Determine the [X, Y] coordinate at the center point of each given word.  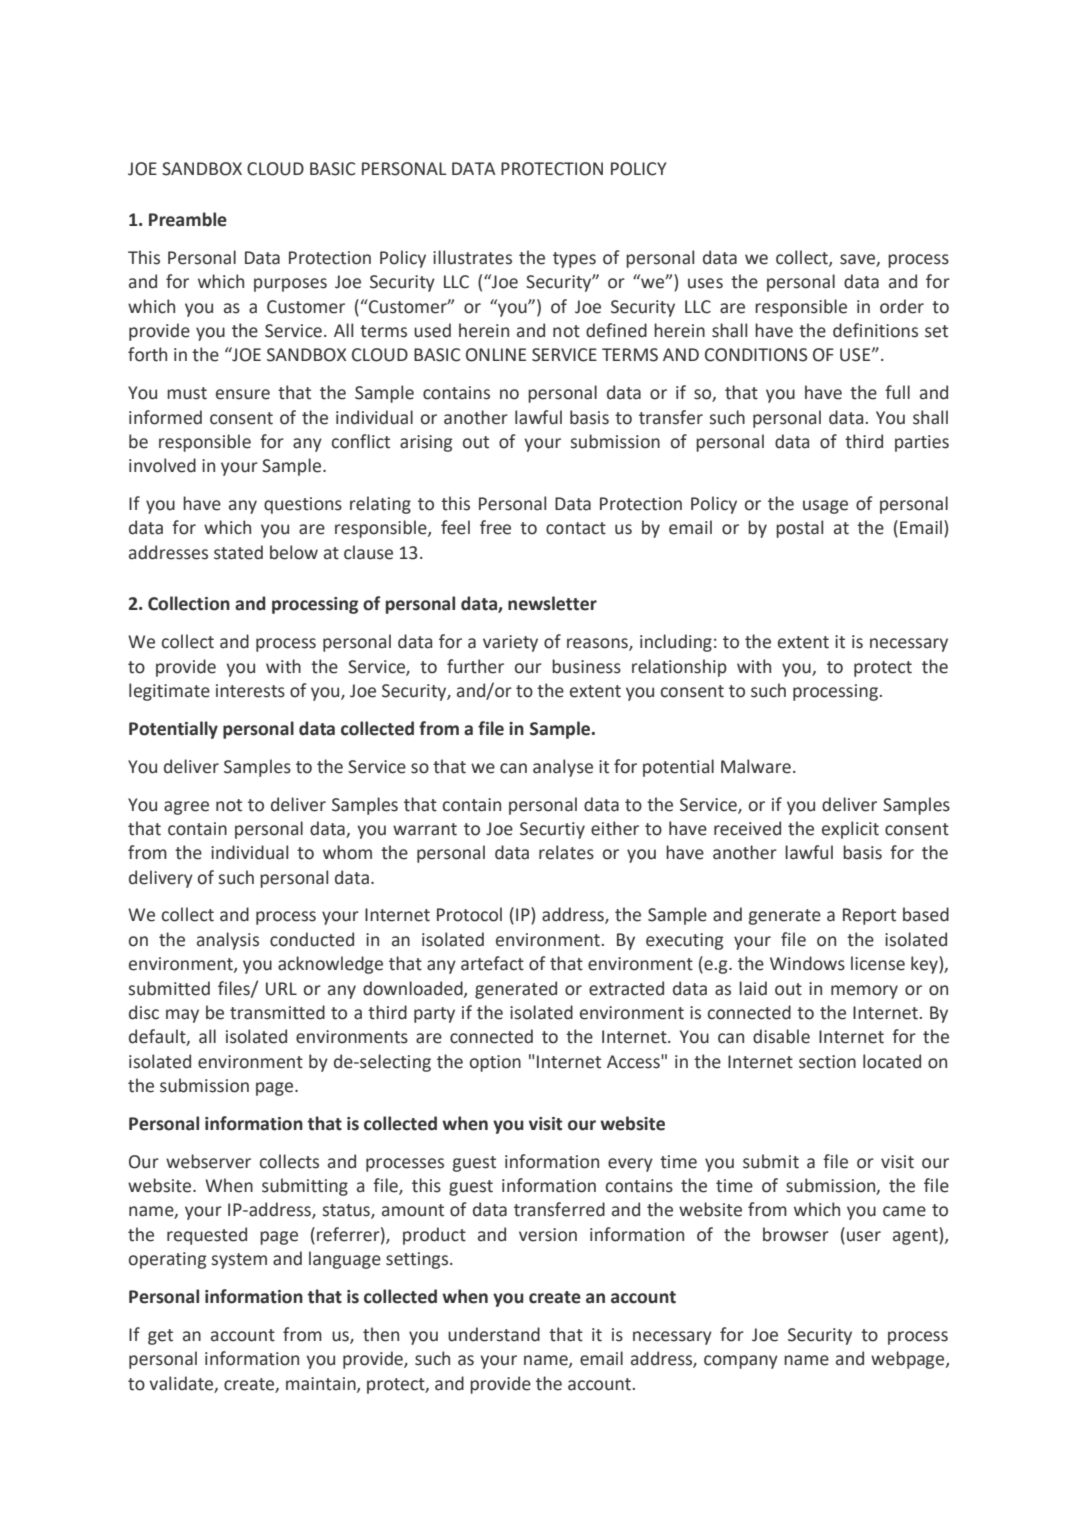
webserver [208, 1161]
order [902, 306]
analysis [228, 941]
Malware [756, 766]
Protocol [469, 914]
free [495, 527]
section [827, 1062]
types [574, 260]
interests [250, 691]
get [160, 1337]
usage [825, 507]
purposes [290, 285]
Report [869, 916]
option [495, 1063]
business [586, 666]
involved [162, 465]
